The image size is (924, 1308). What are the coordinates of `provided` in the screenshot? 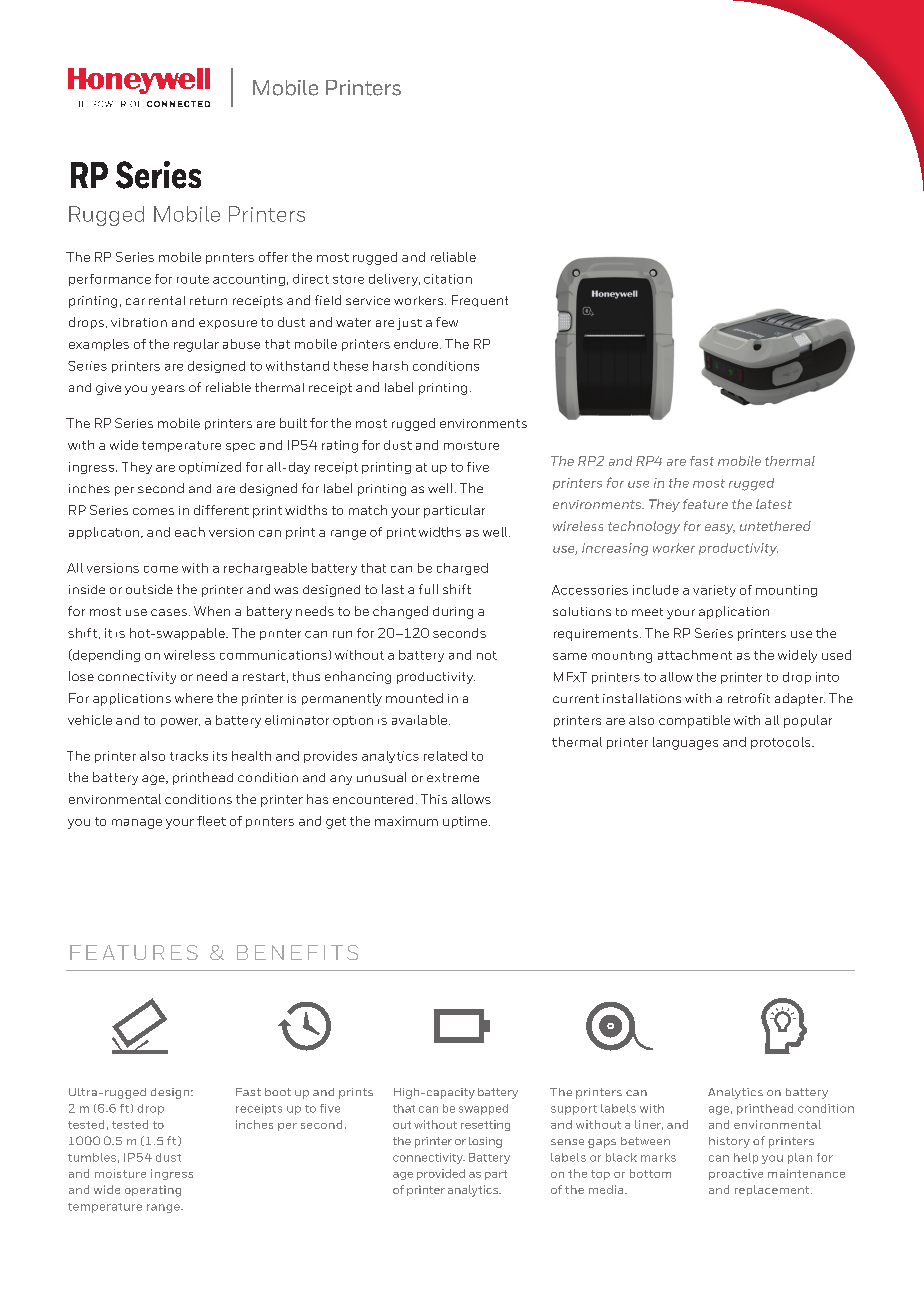 It's located at (441, 1174).
